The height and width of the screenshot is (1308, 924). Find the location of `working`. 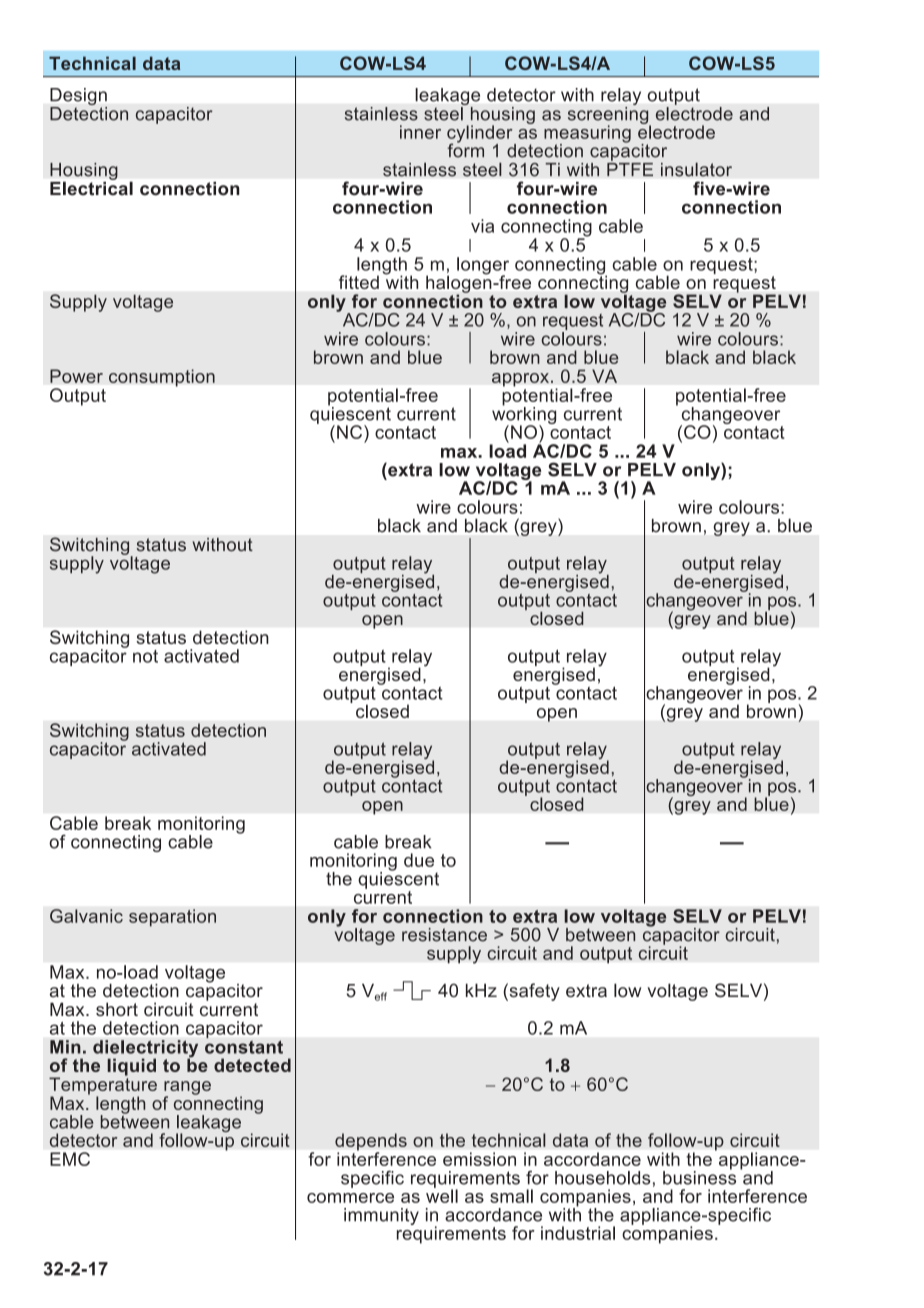

working is located at coordinates (524, 416).
